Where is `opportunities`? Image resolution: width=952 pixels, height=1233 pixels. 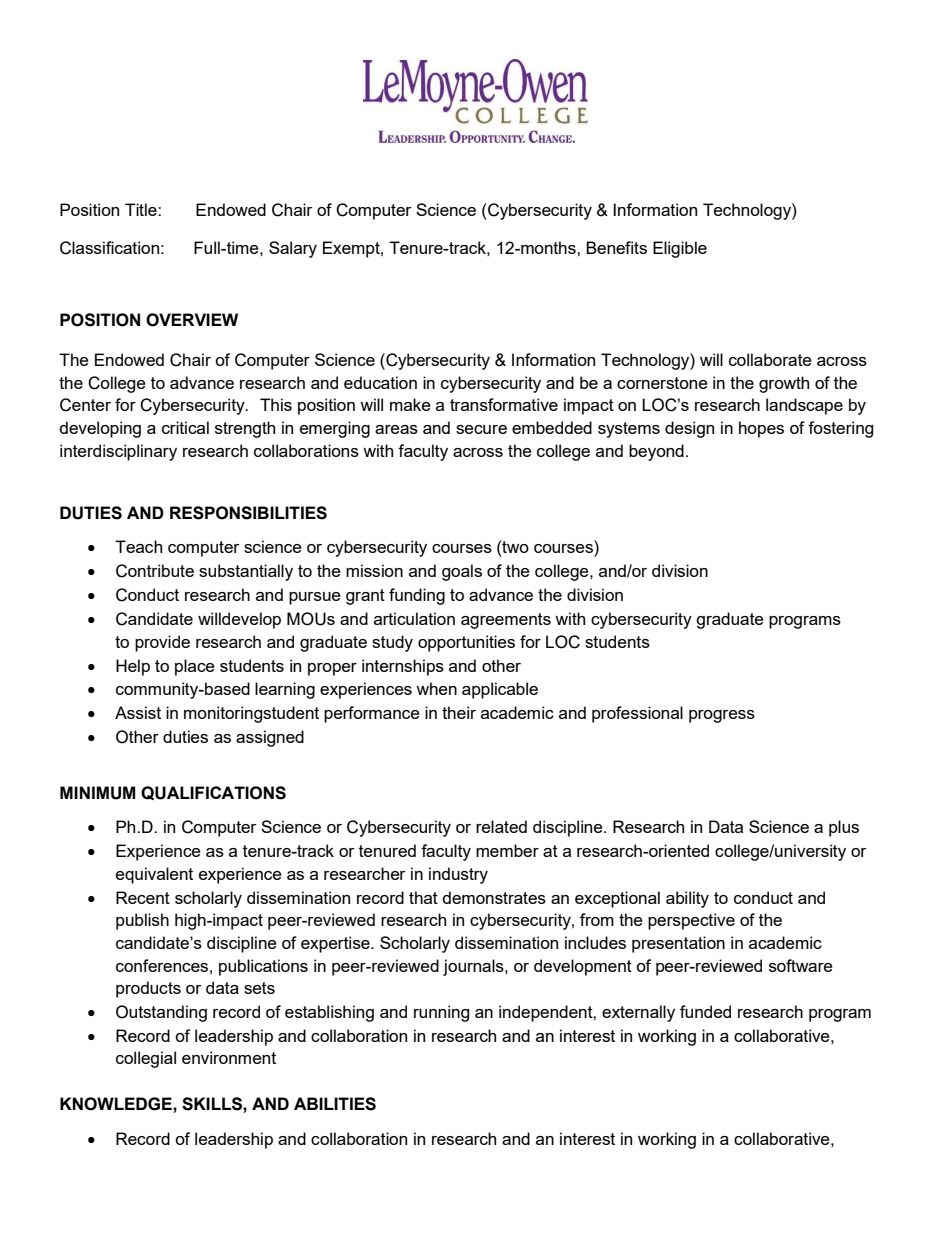 opportunities is located at coordinates (466, 643).
